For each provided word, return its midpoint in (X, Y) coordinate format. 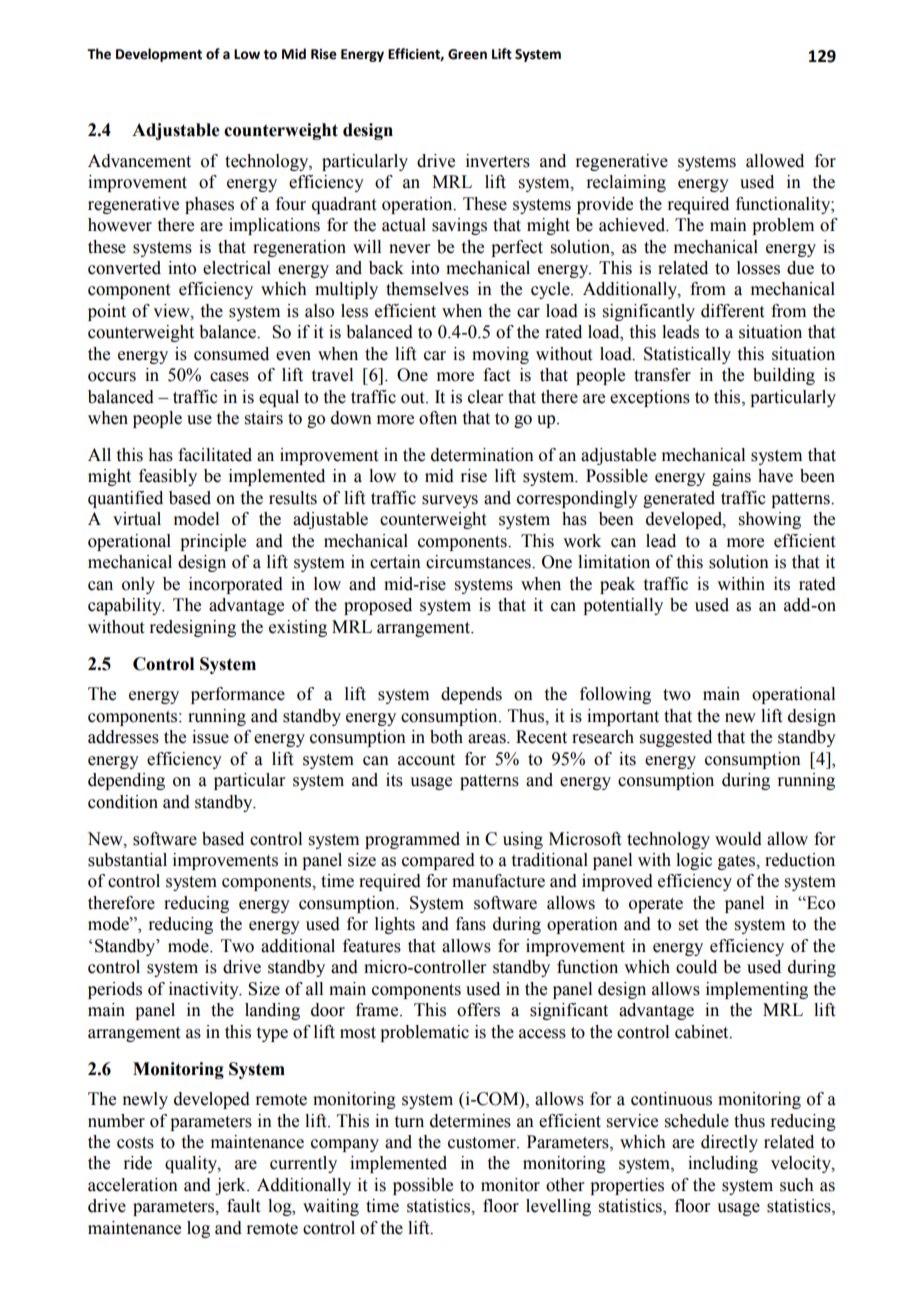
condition (123, 802)
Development (159, 55)
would (738, 839)
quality (192, 1164)
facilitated (215, 455)
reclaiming (626, 183)
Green (467, 54)
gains (731, 477)
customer (483, 1143)
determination (482, 455)
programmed (412, 840)
